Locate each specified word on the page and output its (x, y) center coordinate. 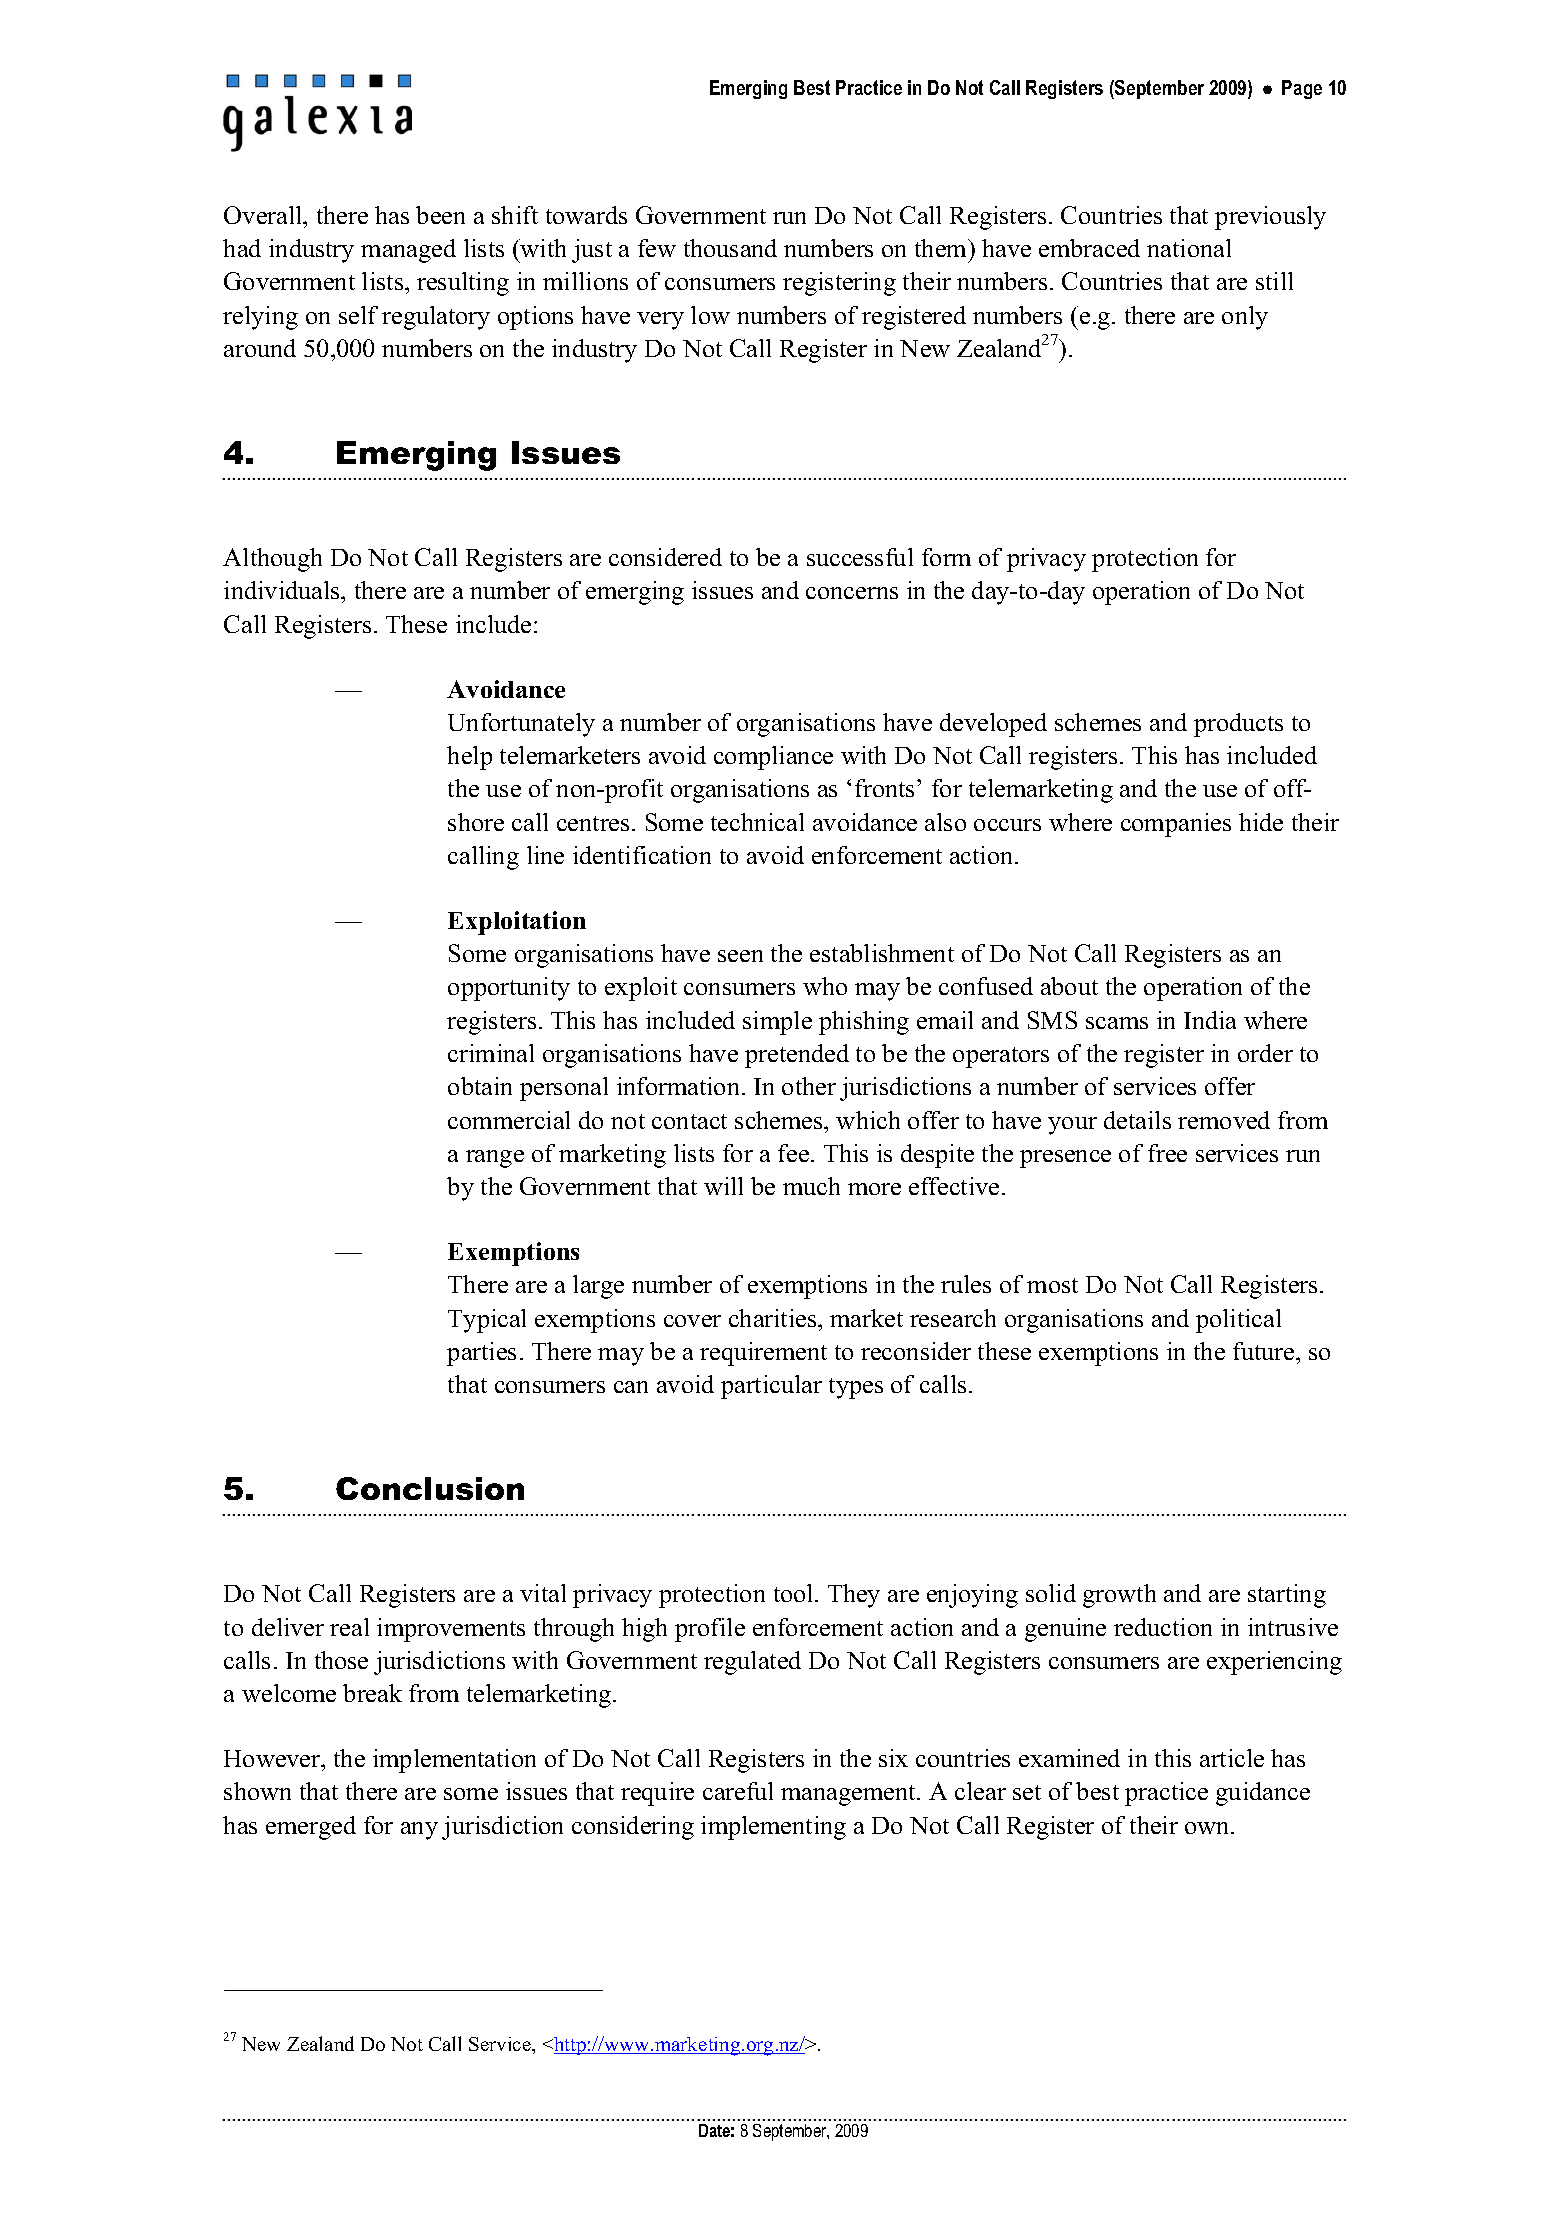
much (811, 1186)
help (469, 758)
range (495, 1159)
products (1238, 725)
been (440, 215)
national (1189, 248)
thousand (730, 248)
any (419, 1831)
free (1167, 1153)
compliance (773, 758)
